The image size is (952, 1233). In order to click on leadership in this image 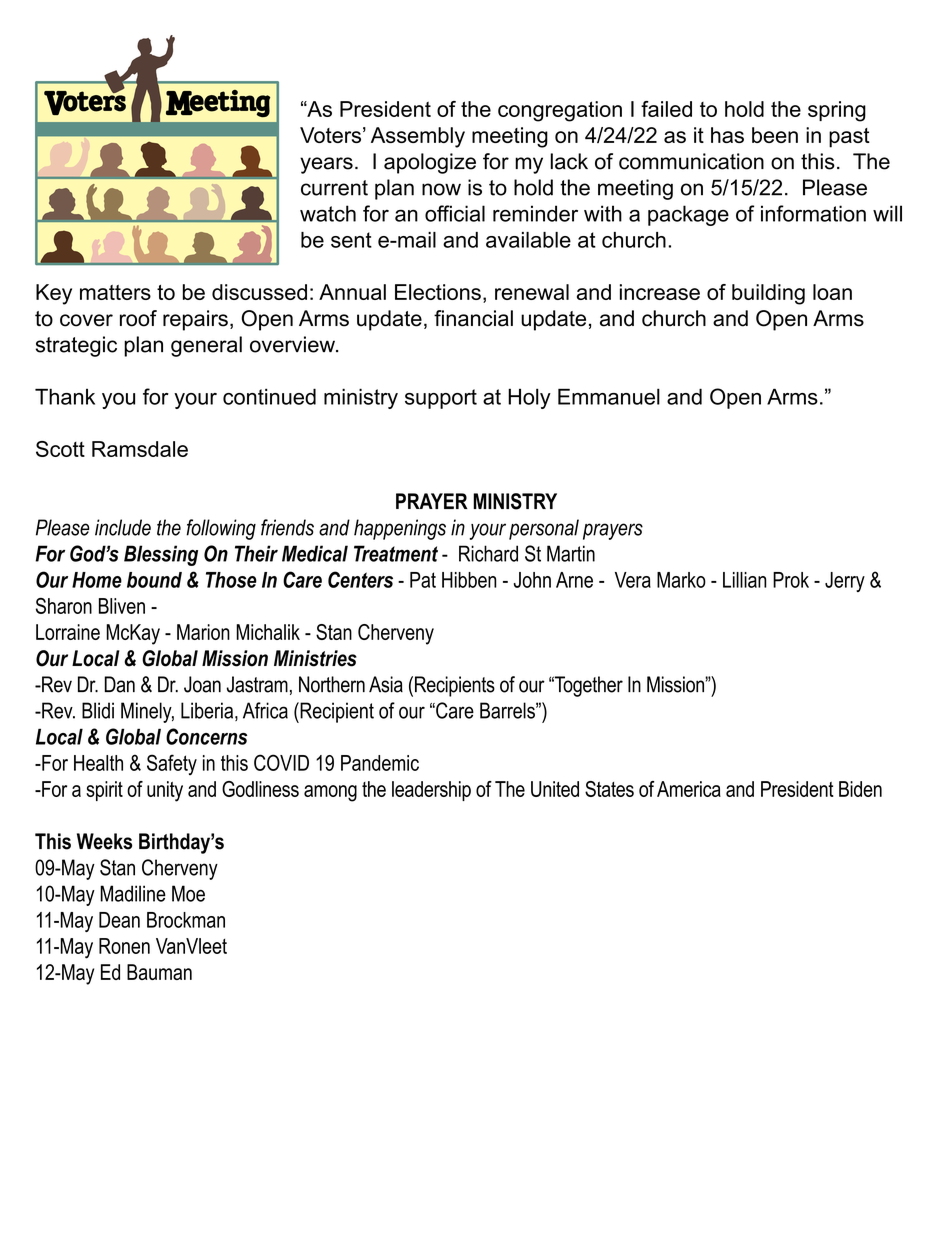, I will do `click(431, 791)`.
